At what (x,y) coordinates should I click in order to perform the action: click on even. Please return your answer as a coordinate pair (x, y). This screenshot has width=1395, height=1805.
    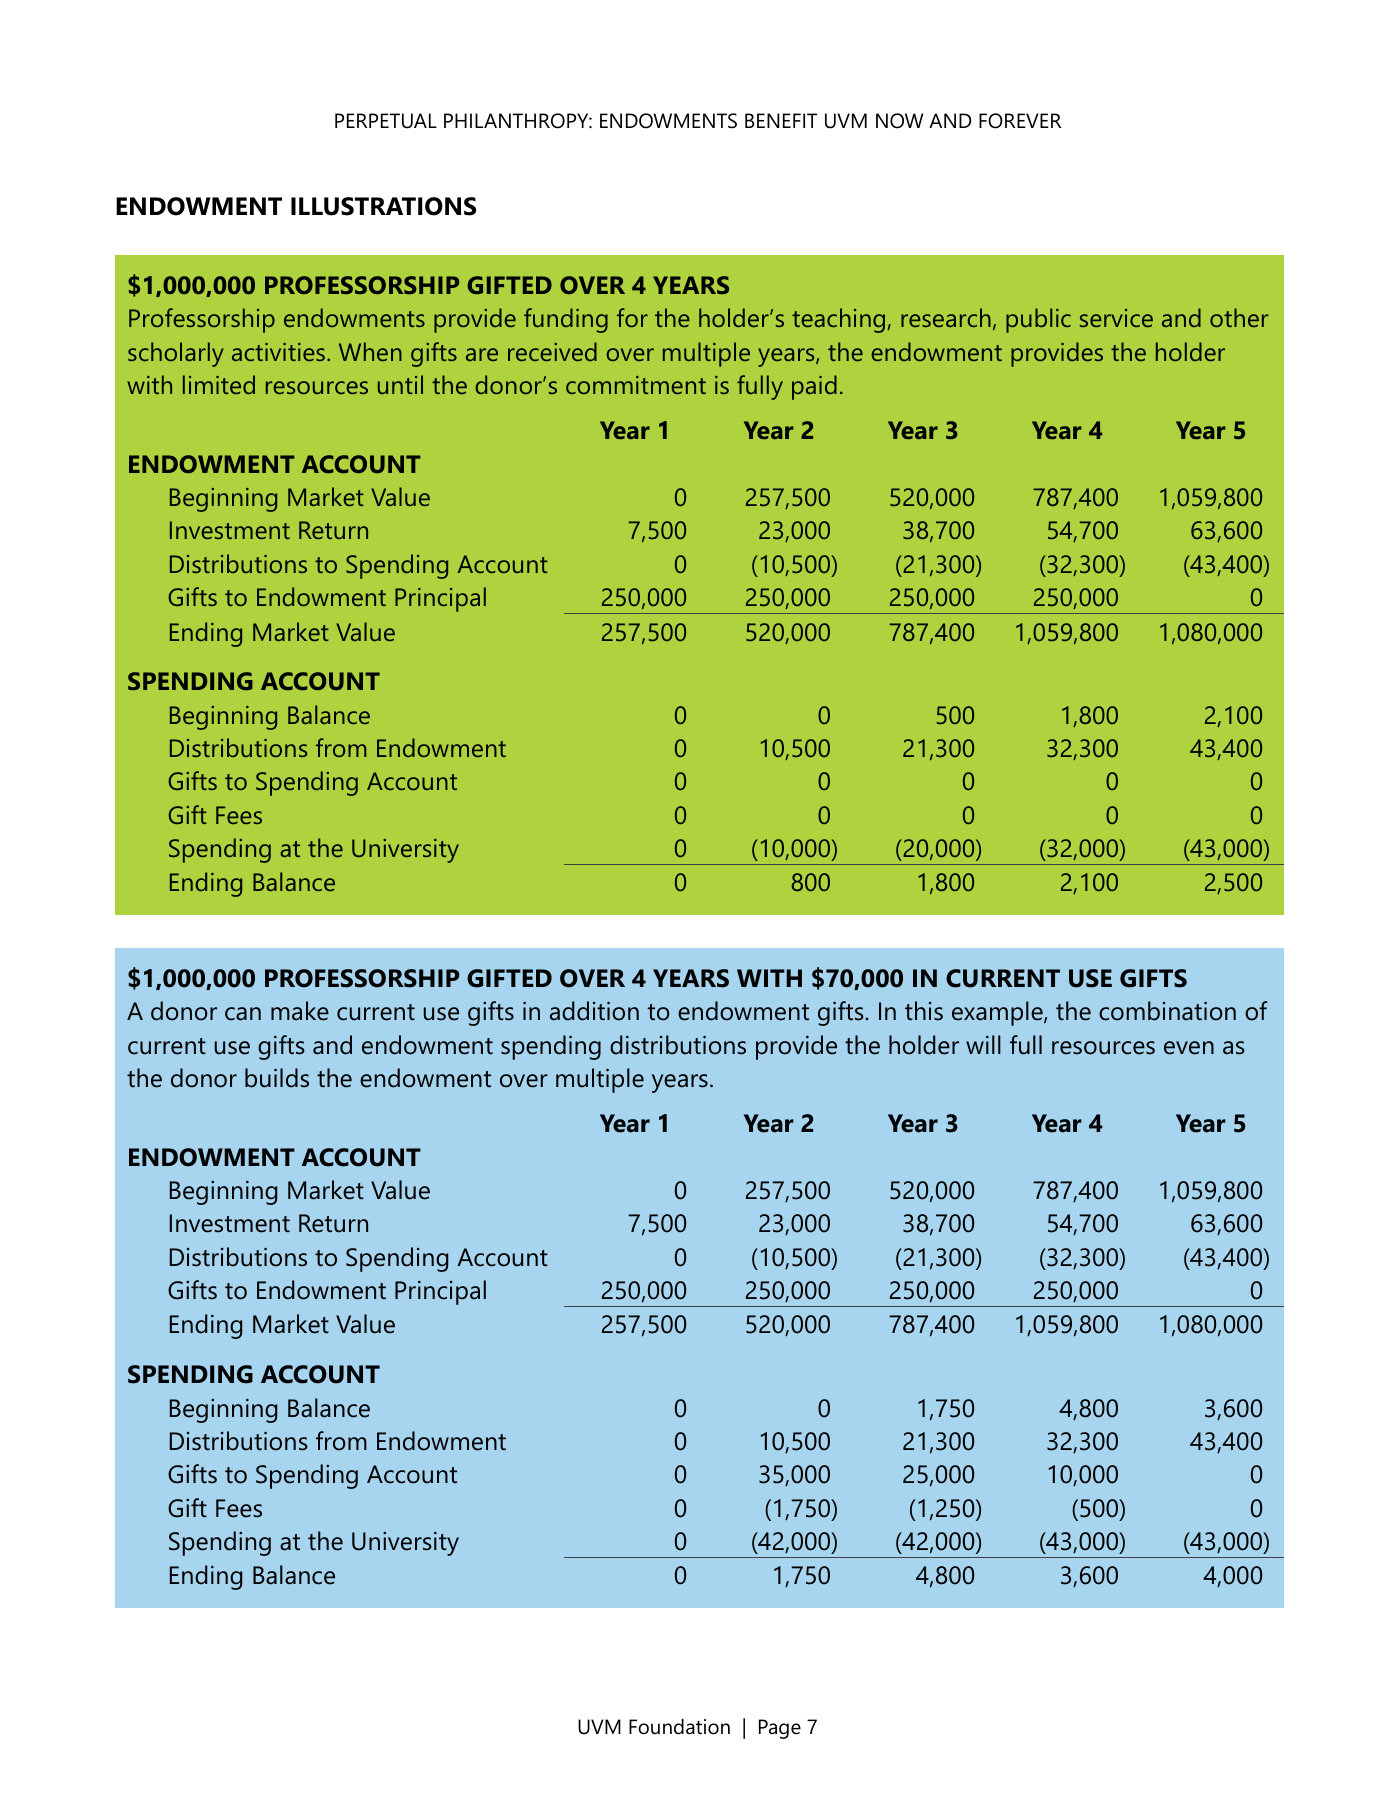
    Looking at the image, I should click on (1189, 1048).
